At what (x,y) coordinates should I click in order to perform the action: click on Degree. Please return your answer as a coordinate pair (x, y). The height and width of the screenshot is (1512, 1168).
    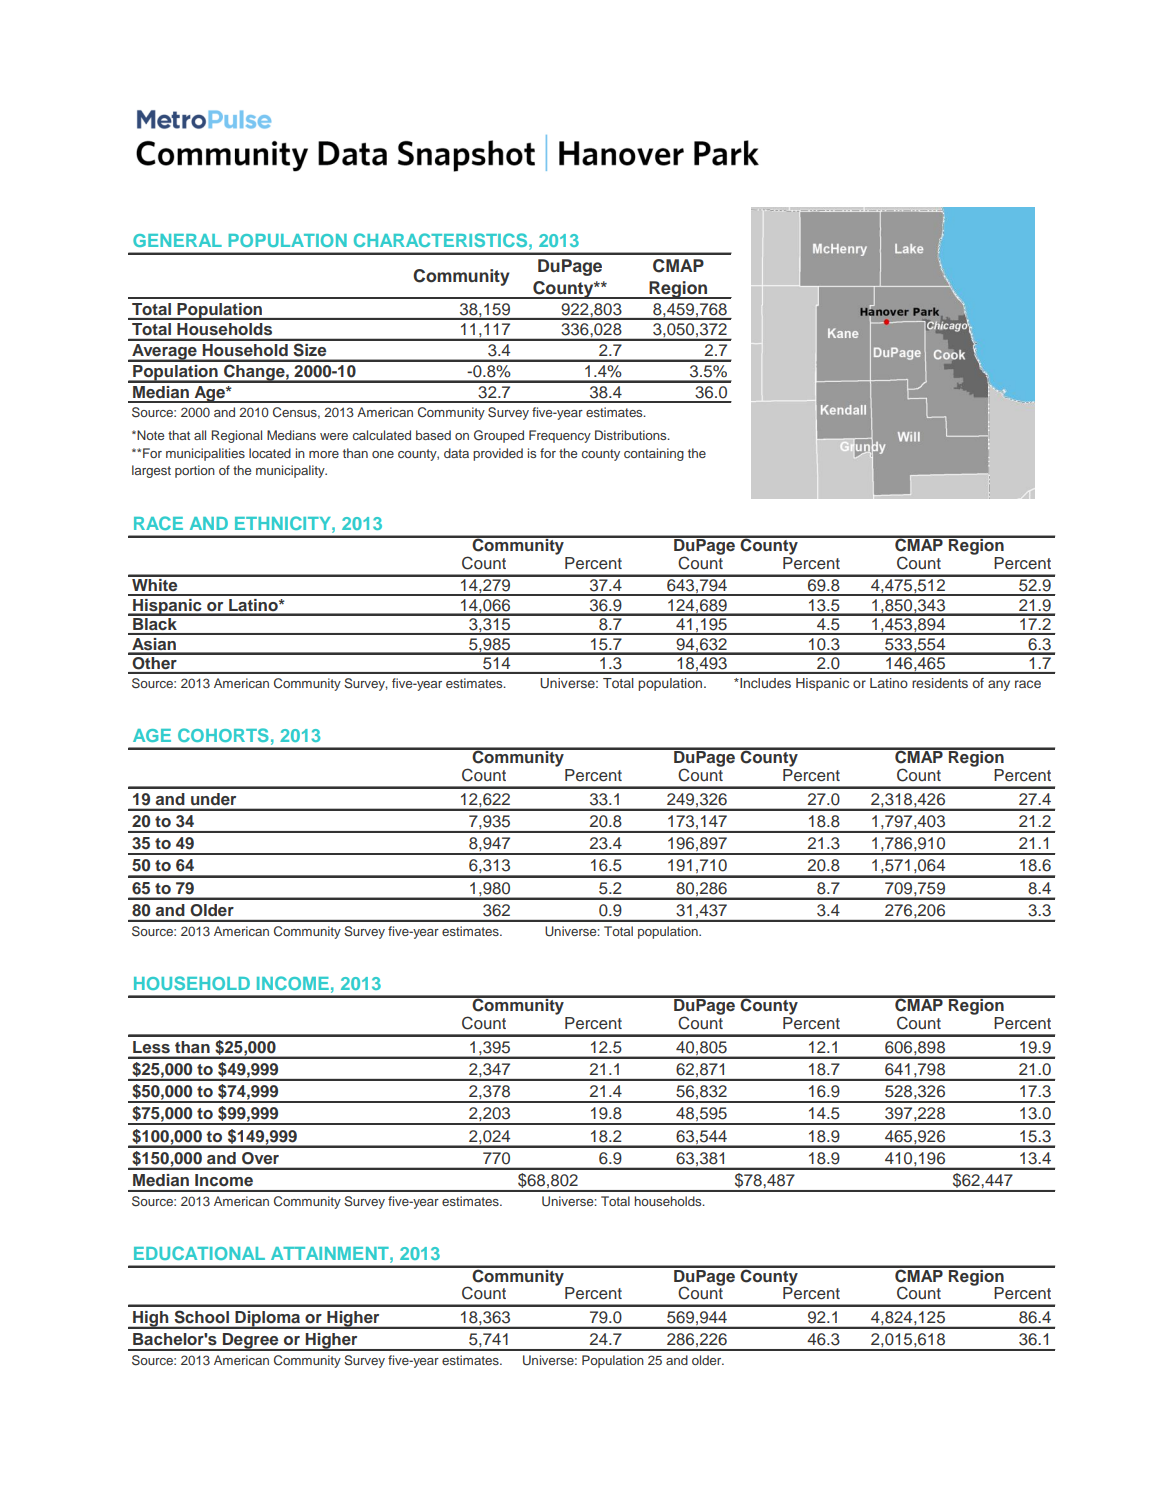
    Looking at the image, I should click on (251, 1342).
